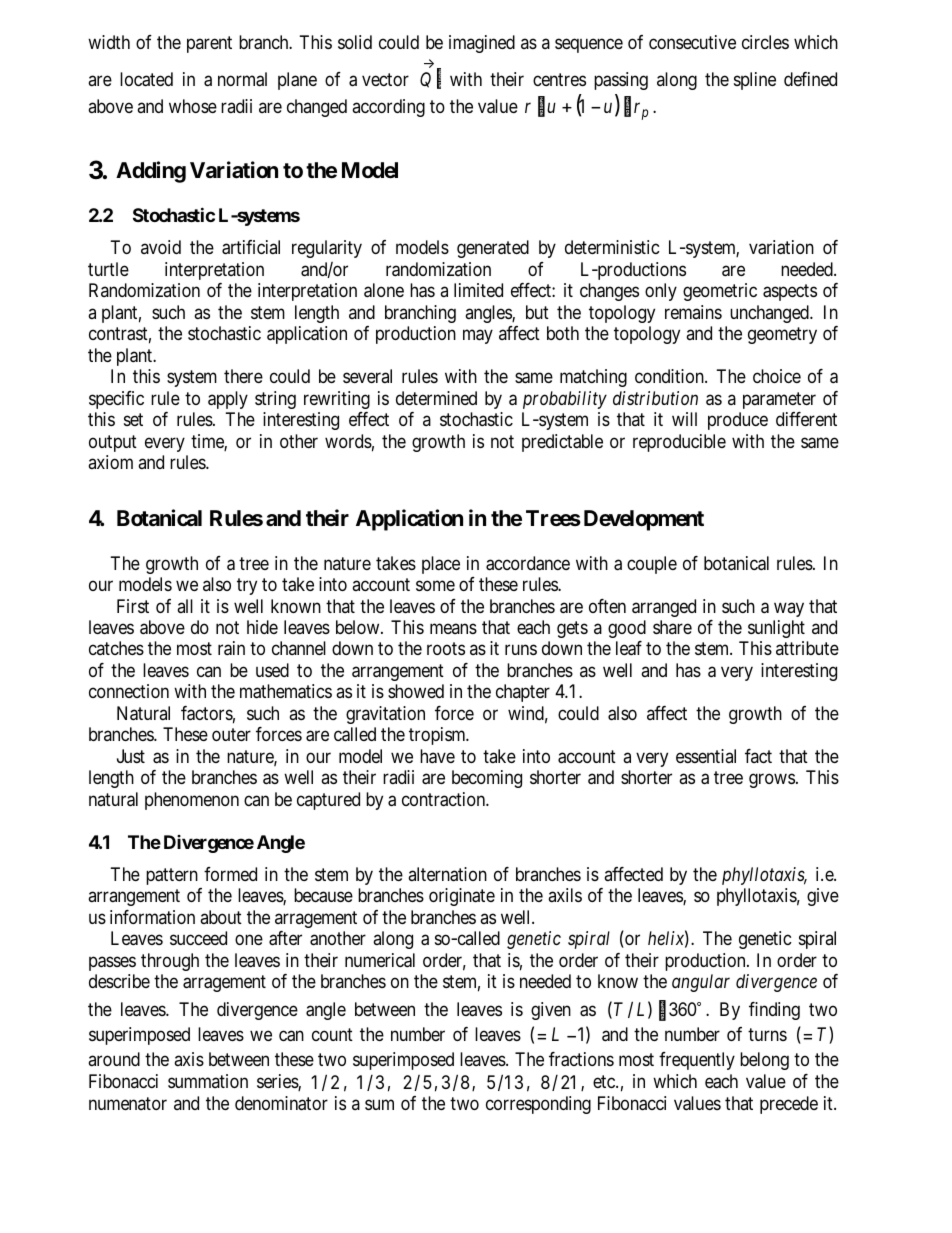 The height and width of the screenshot is (1233, 952). What do you see at coordinates (209, 44) in the screenshot?
I see `parent` at bounding box center [209, 44].
